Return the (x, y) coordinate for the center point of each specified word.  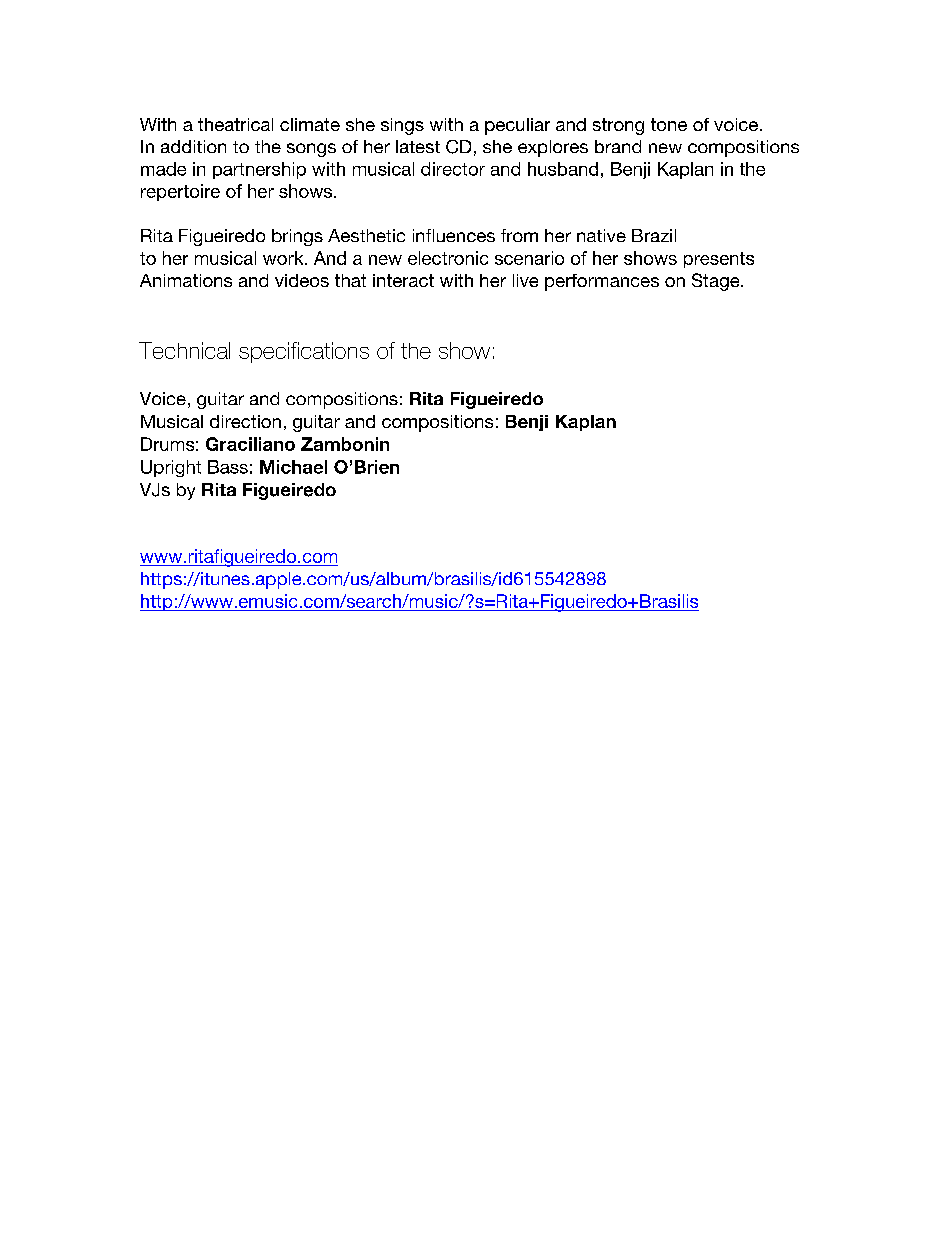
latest (418, 146)
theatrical (235, 124)
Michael (293, 467)
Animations (186, 280)
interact (403, 280)
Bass (228, 467)
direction (245, 421)
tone (669, 124)
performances (602, 282)
